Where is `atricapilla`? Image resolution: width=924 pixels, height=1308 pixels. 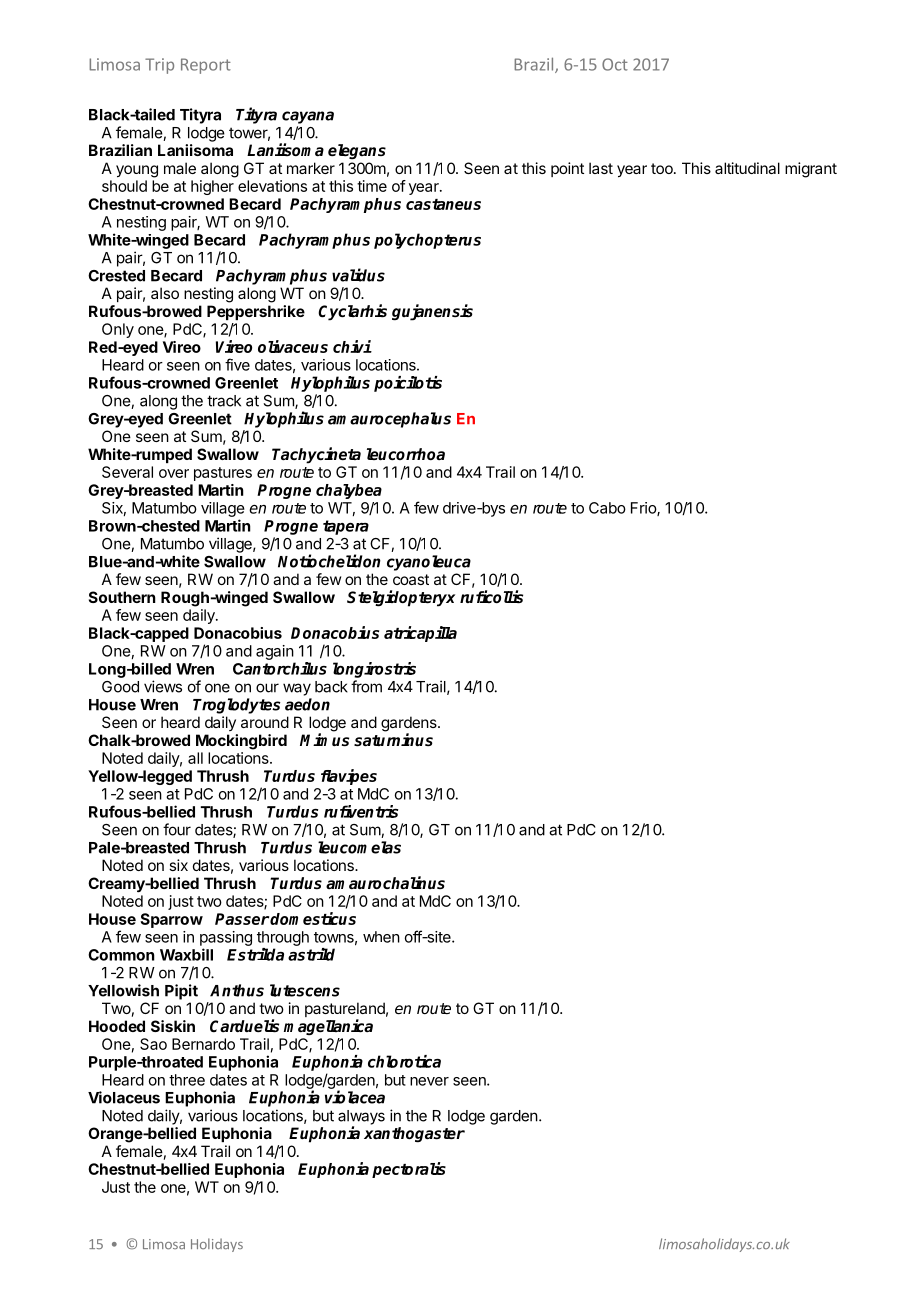 atricapilla is located at coordinates (420, 634).
